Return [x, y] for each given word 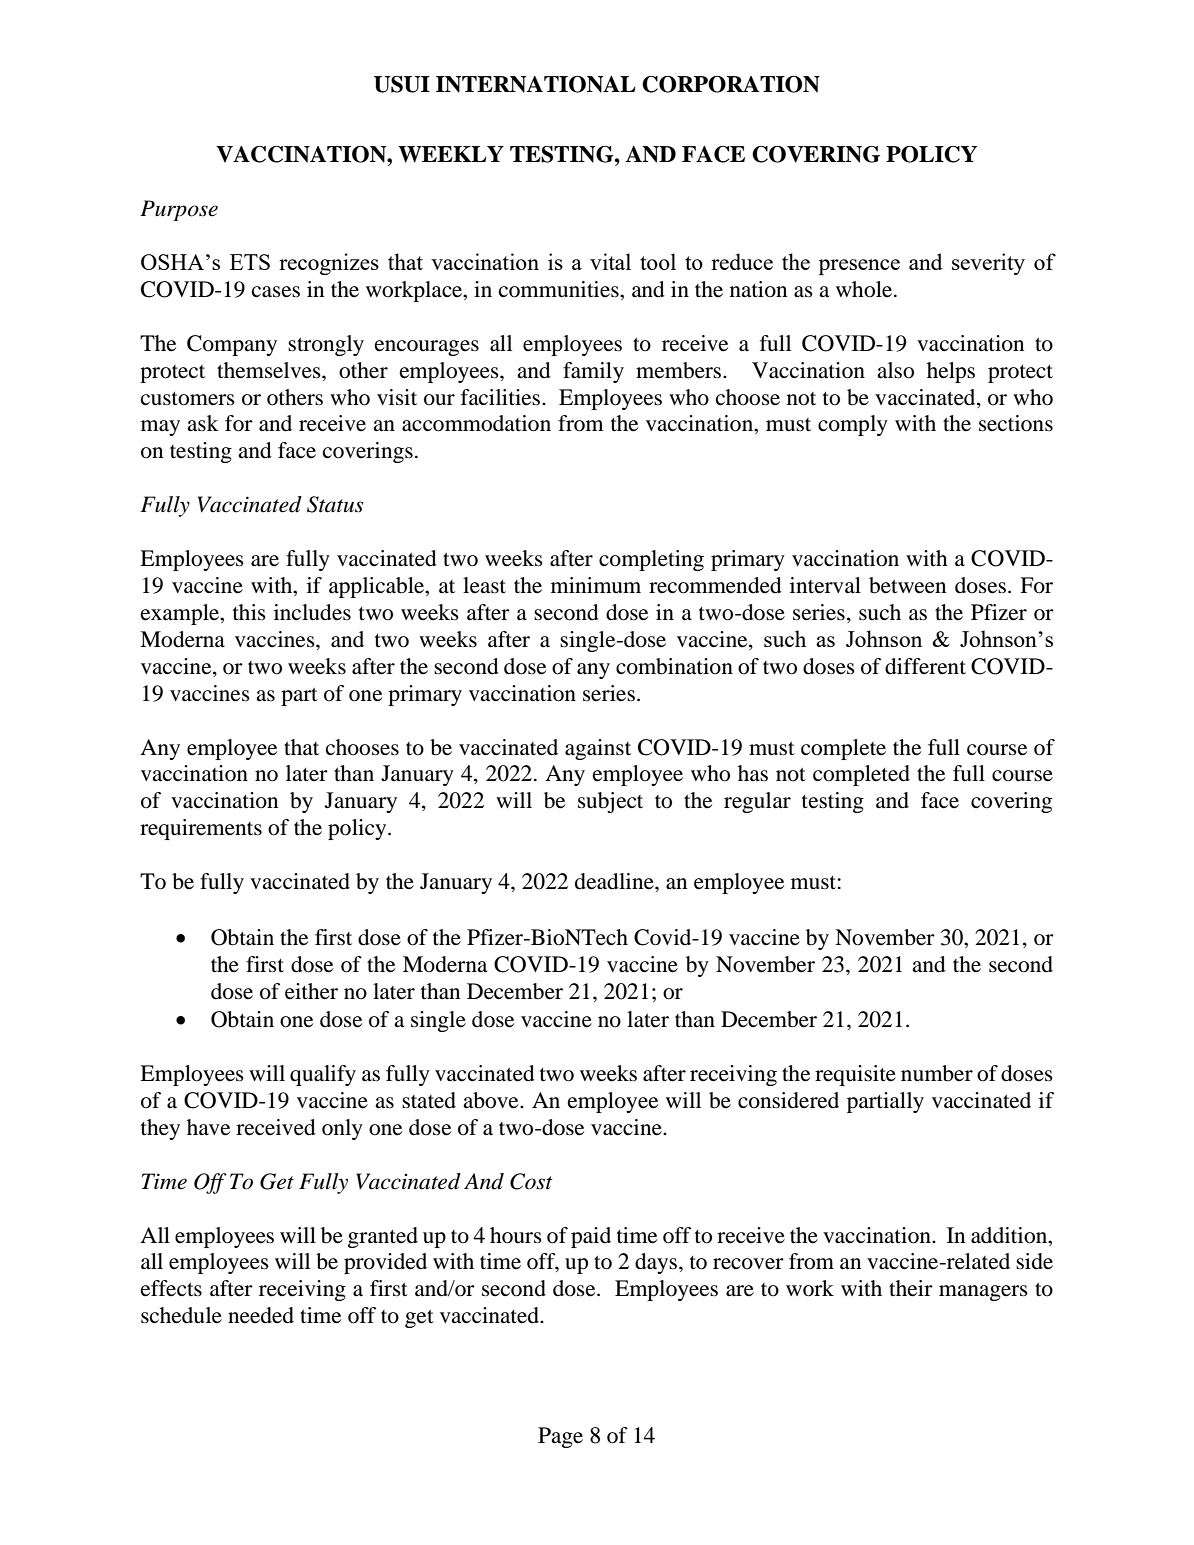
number [937, 1073]
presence [859, 267]
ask [203, 423]
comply [853, 425]
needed [261, 1315]
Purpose [179, 210]
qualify [323, 1075]
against [598, 749]
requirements [201, 829]
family [593, 372]
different [925, 666]
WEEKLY [451, 154]
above [492, 1100]
